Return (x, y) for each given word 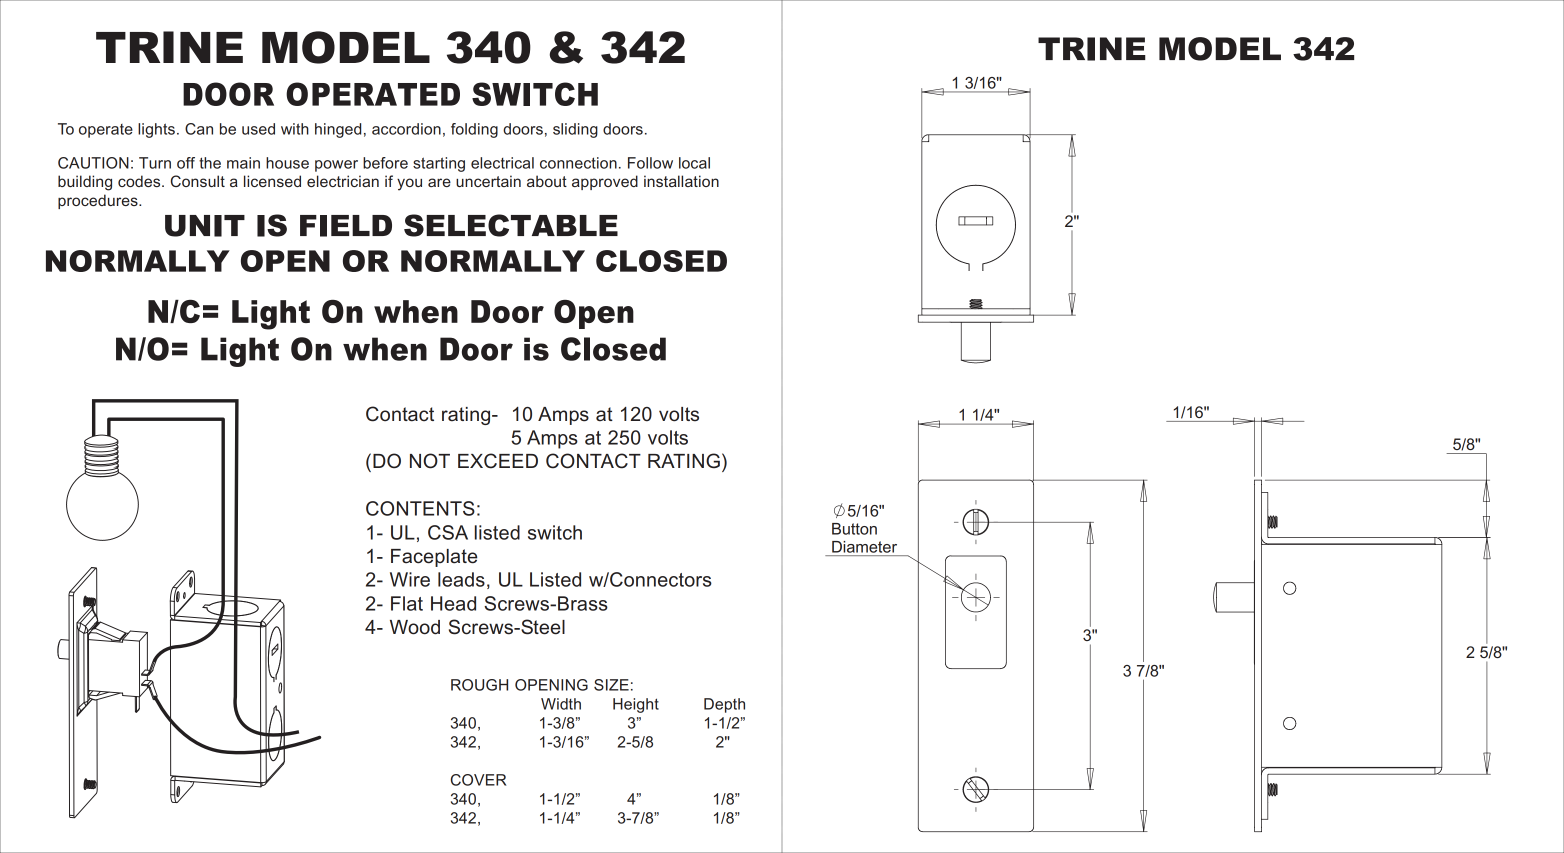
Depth (724, 705)
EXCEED (498, 461)
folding (474, 130)
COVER (478, 780)
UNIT (205, 226)
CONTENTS (420, 508)
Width (561, 704)
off (186, 163)
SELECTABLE (511, 225)
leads (461, 579)
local (694, 163)
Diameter (864, 547)
